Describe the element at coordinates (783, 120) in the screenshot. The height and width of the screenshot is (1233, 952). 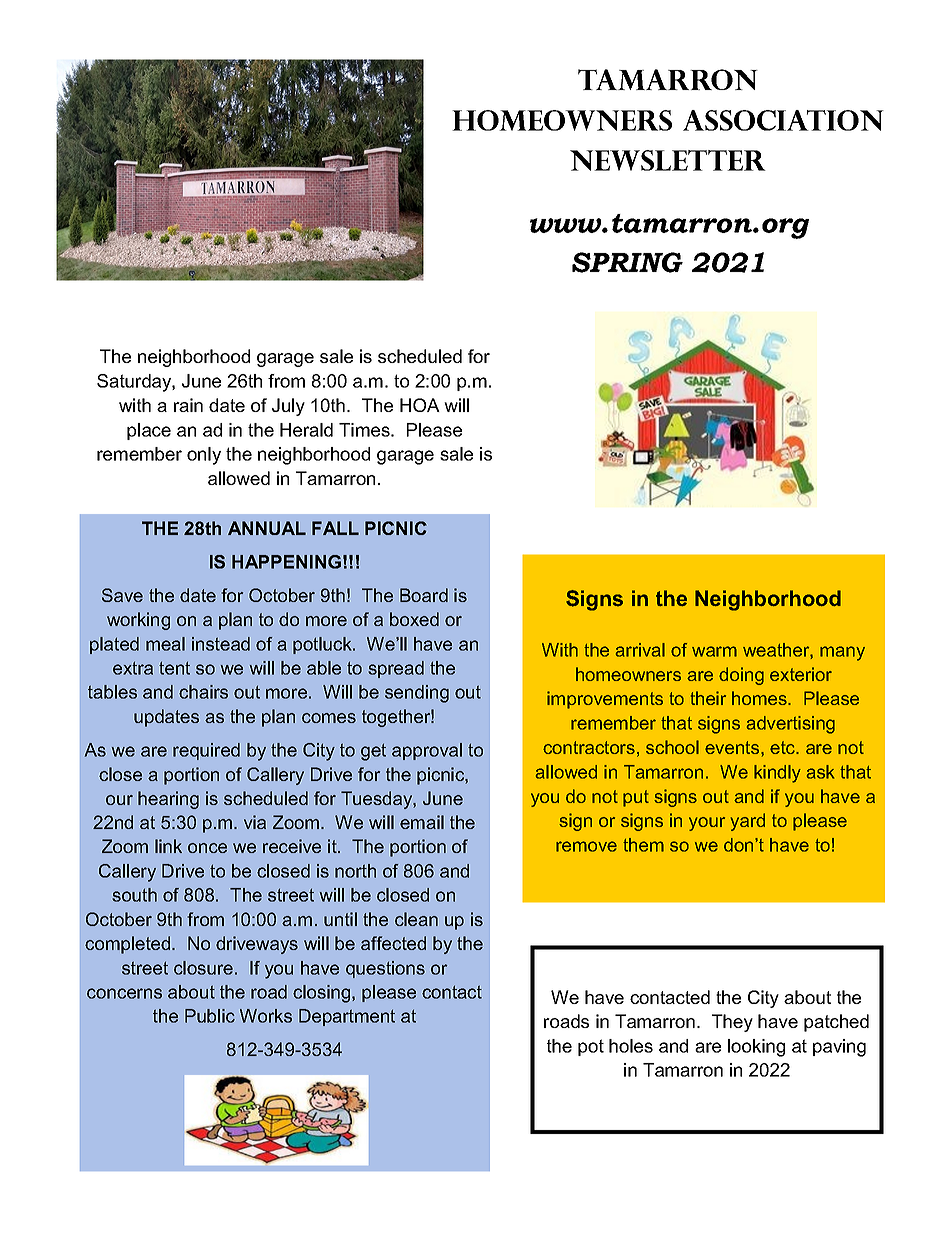
I see `Association` at that location.
